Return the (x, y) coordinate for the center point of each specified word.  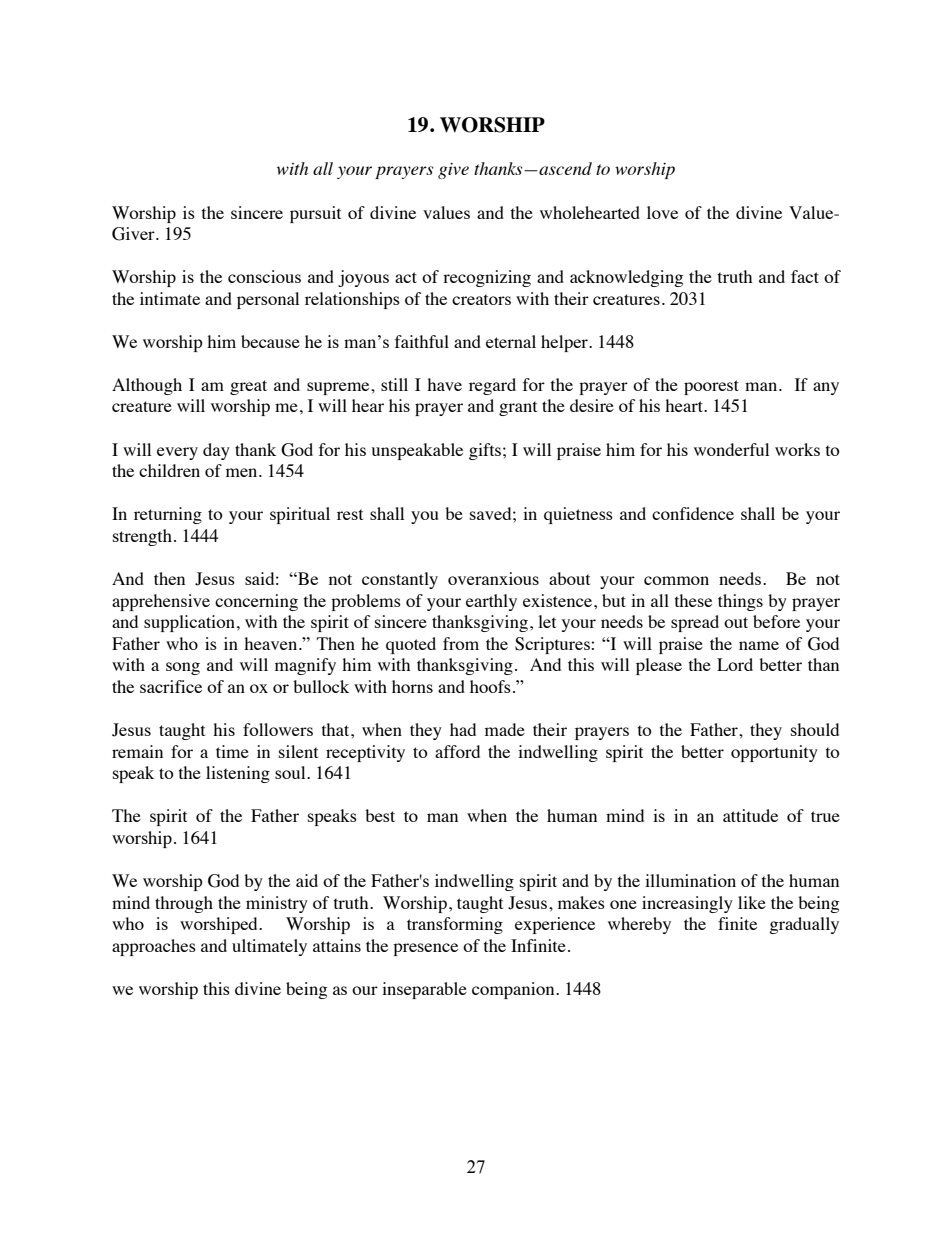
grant (518, 408)
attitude (750, 815)
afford (457, 751)
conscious (264, 276)
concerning (256, 602)
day (216, 451)
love (662, 212)
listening (238, 774)
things (740, 602)
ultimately (269, 947)
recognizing (487, 278)
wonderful (731, 449)
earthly (491, 602)
